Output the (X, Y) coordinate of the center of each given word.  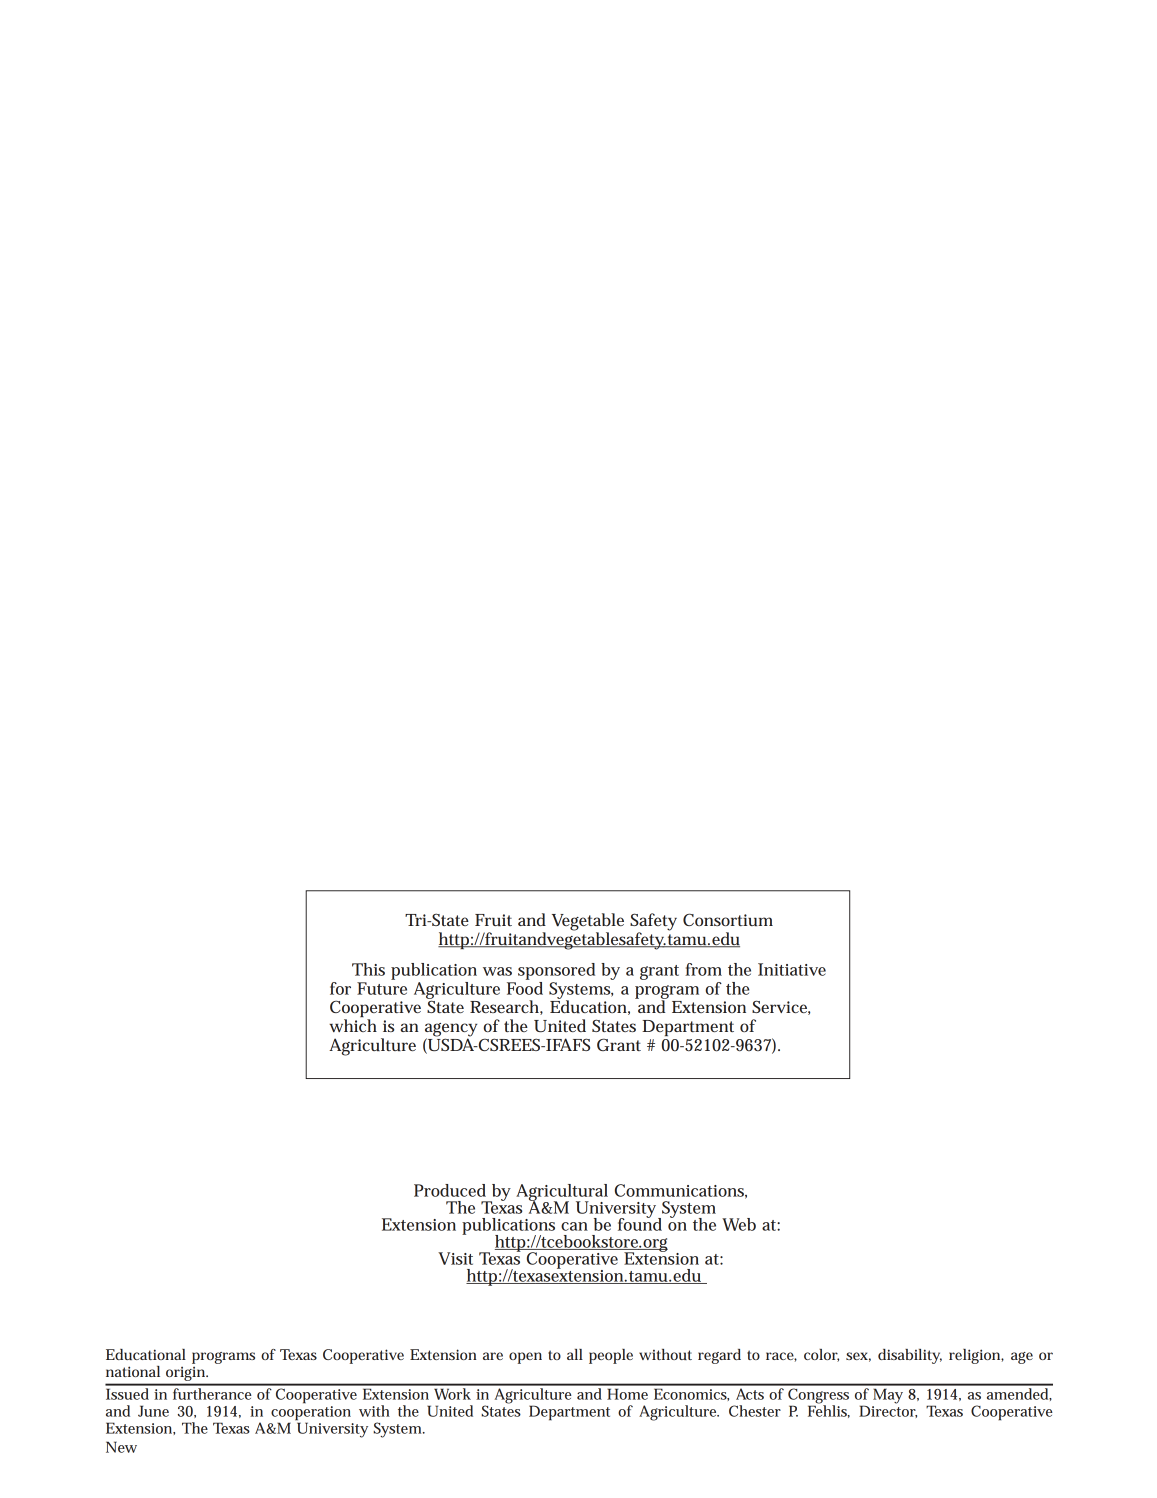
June (153, 1411)
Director (888, 1410)
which (353, 1025)
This (368, 969)
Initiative (792, 969)
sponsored (556, 971)
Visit (455, 1258)
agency (451, 1031)
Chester (755, 1411)
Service (781, 1007)
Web (739, 1224)
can (574, 1226)
